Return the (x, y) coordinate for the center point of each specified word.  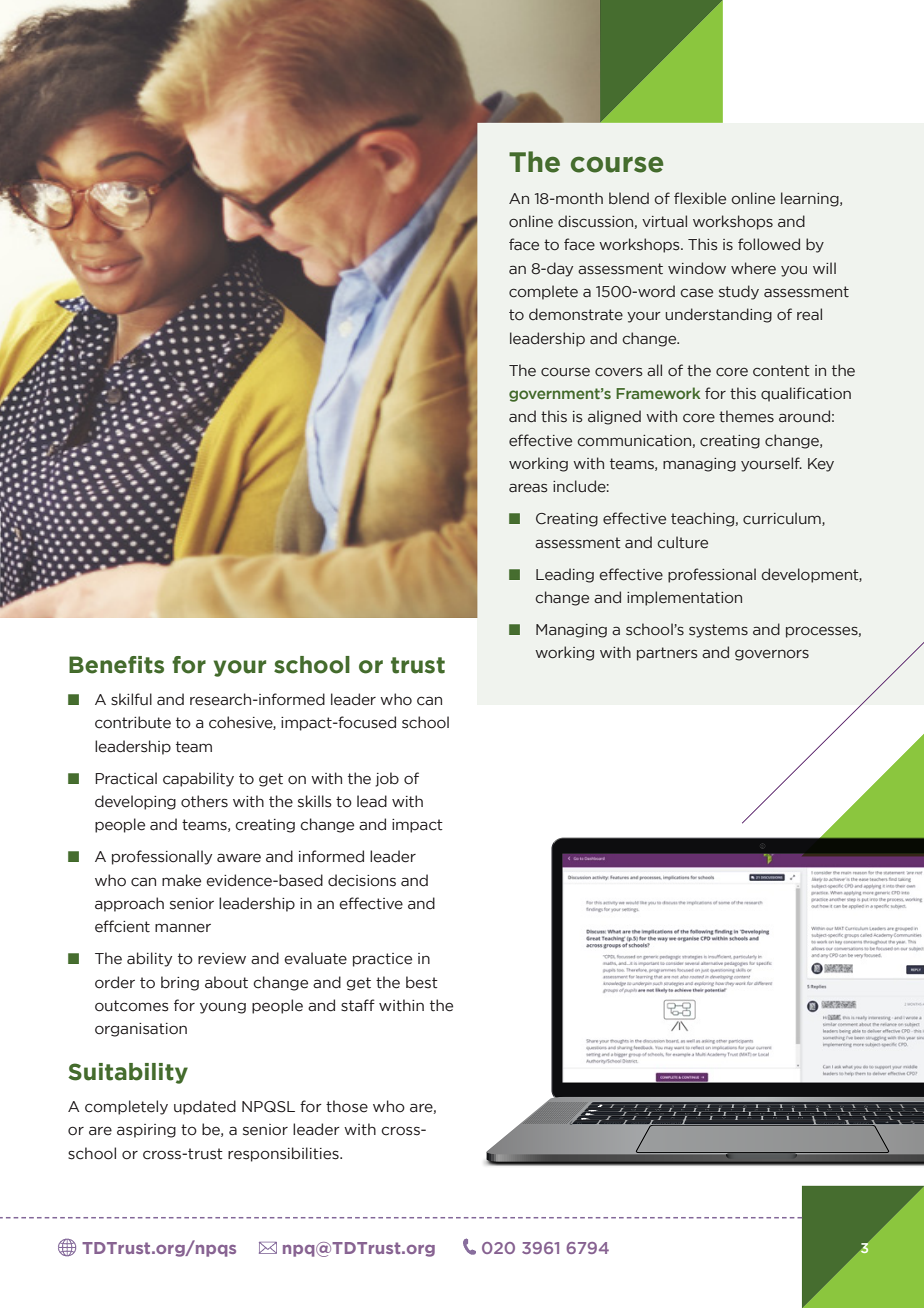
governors (772, 655)
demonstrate (576, 314)
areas (528, 488)
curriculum (783, 519)
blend (629, 198)
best (422, 982)
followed (769, 244)
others (204, 801)
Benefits (116, 665)
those (347, 1106)
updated (205, 1107)
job (387, 779)
